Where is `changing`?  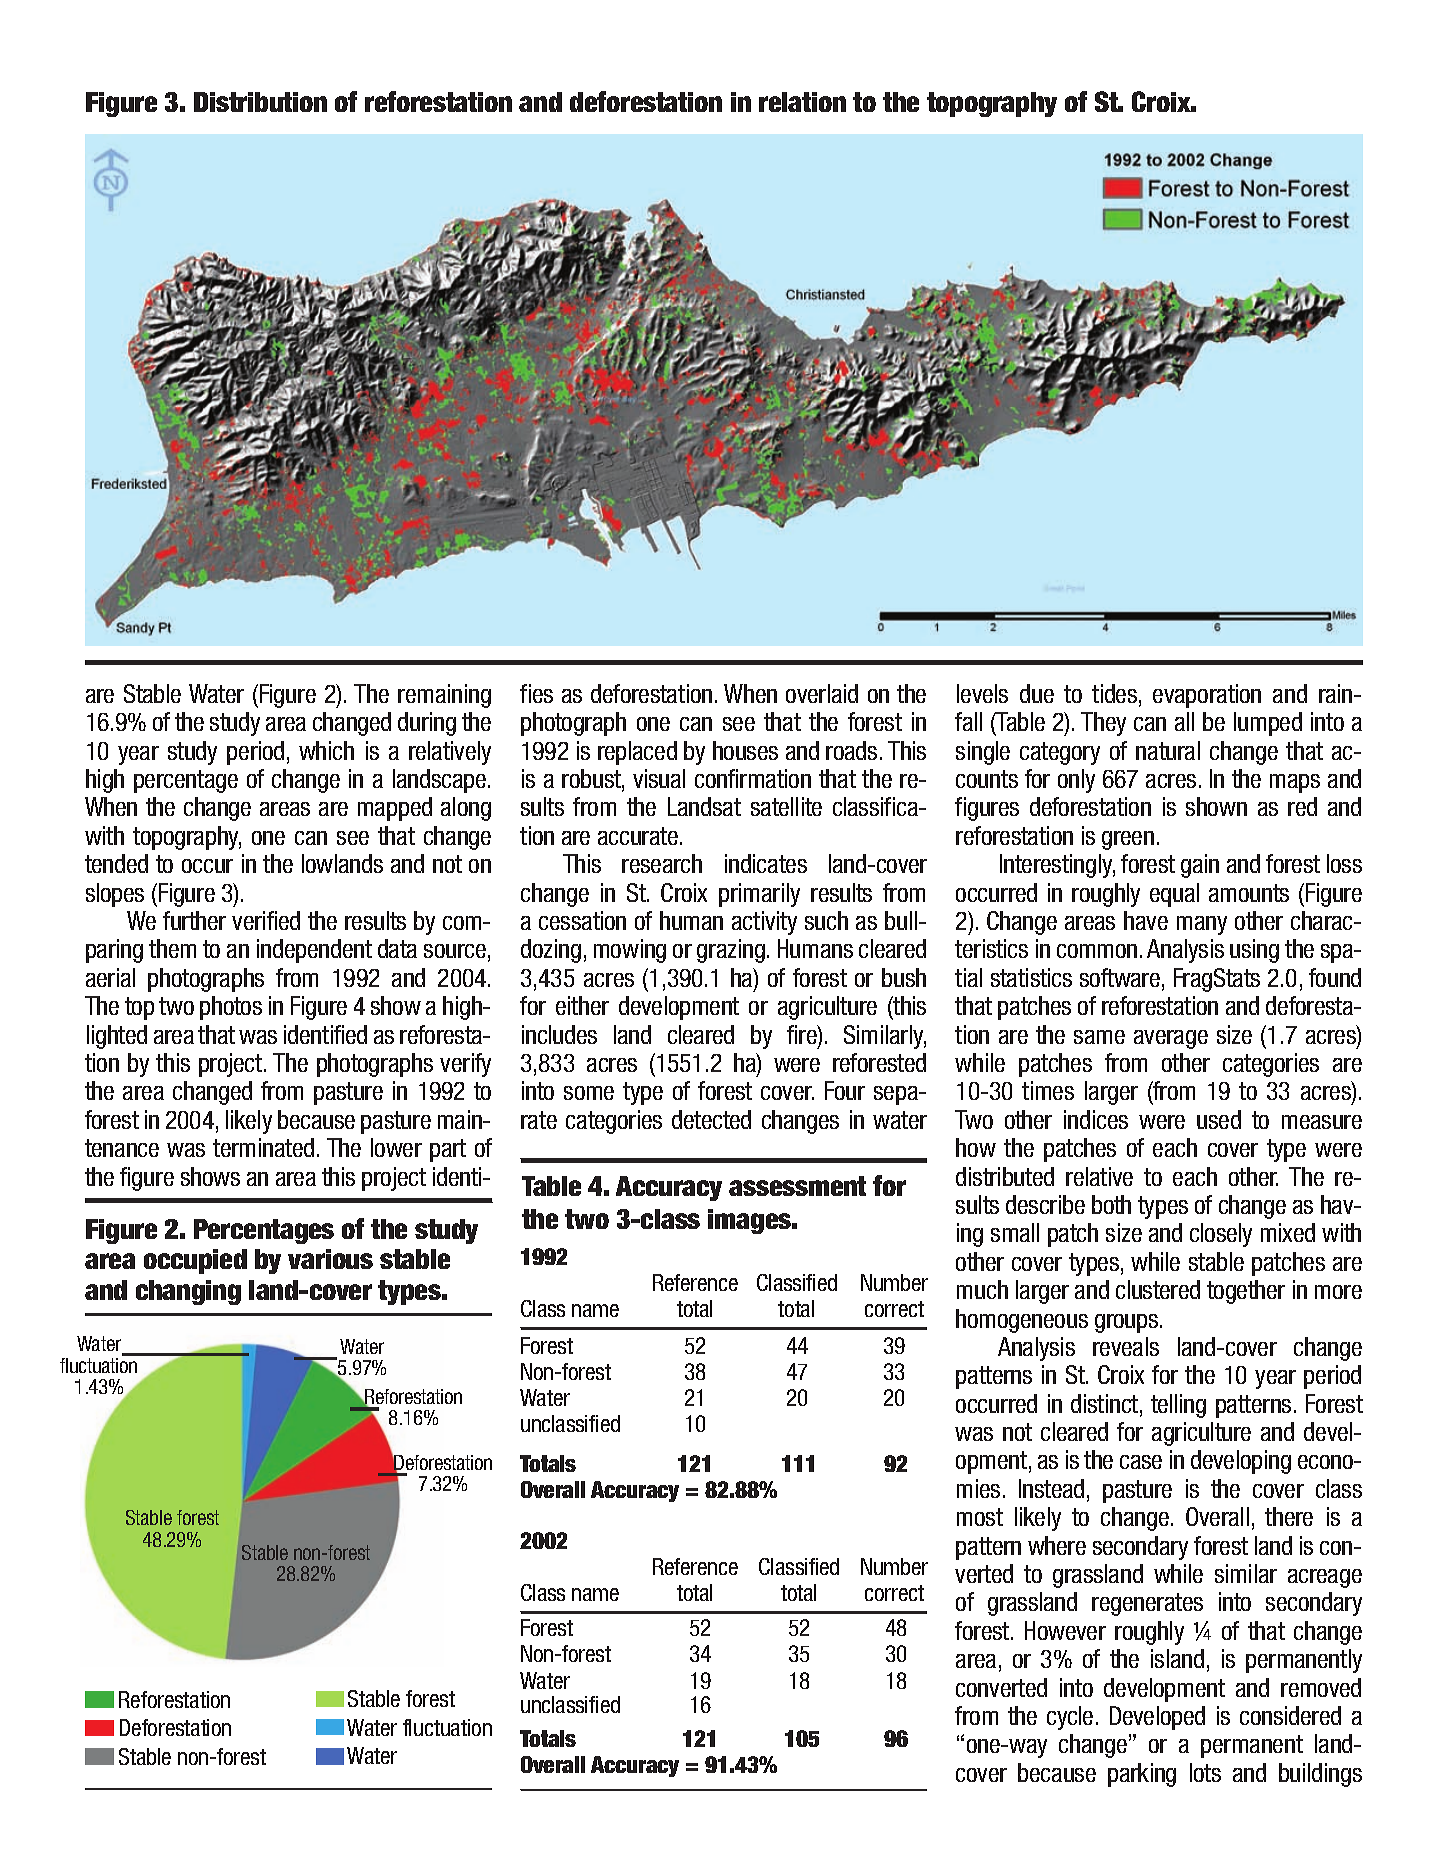
changing is located at coordinates (188, 1292).
